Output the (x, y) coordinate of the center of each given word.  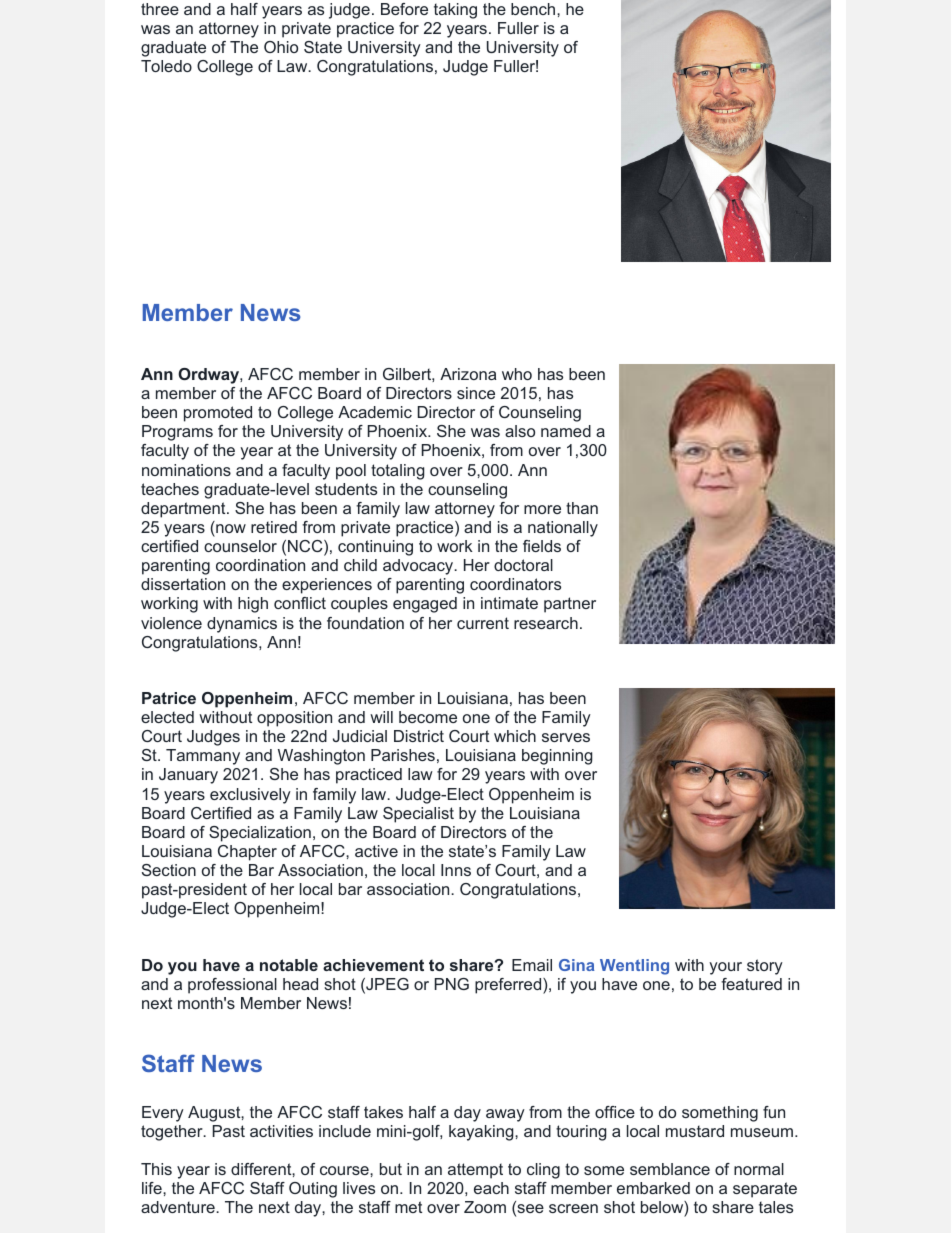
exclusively (250, 796)
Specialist (418, 815)
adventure (179, 1207)
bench (534, 9)
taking (455, 11)
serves (566, 737)
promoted (218, 414)
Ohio (281, 47)
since (476, 393)
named (566, 431)
